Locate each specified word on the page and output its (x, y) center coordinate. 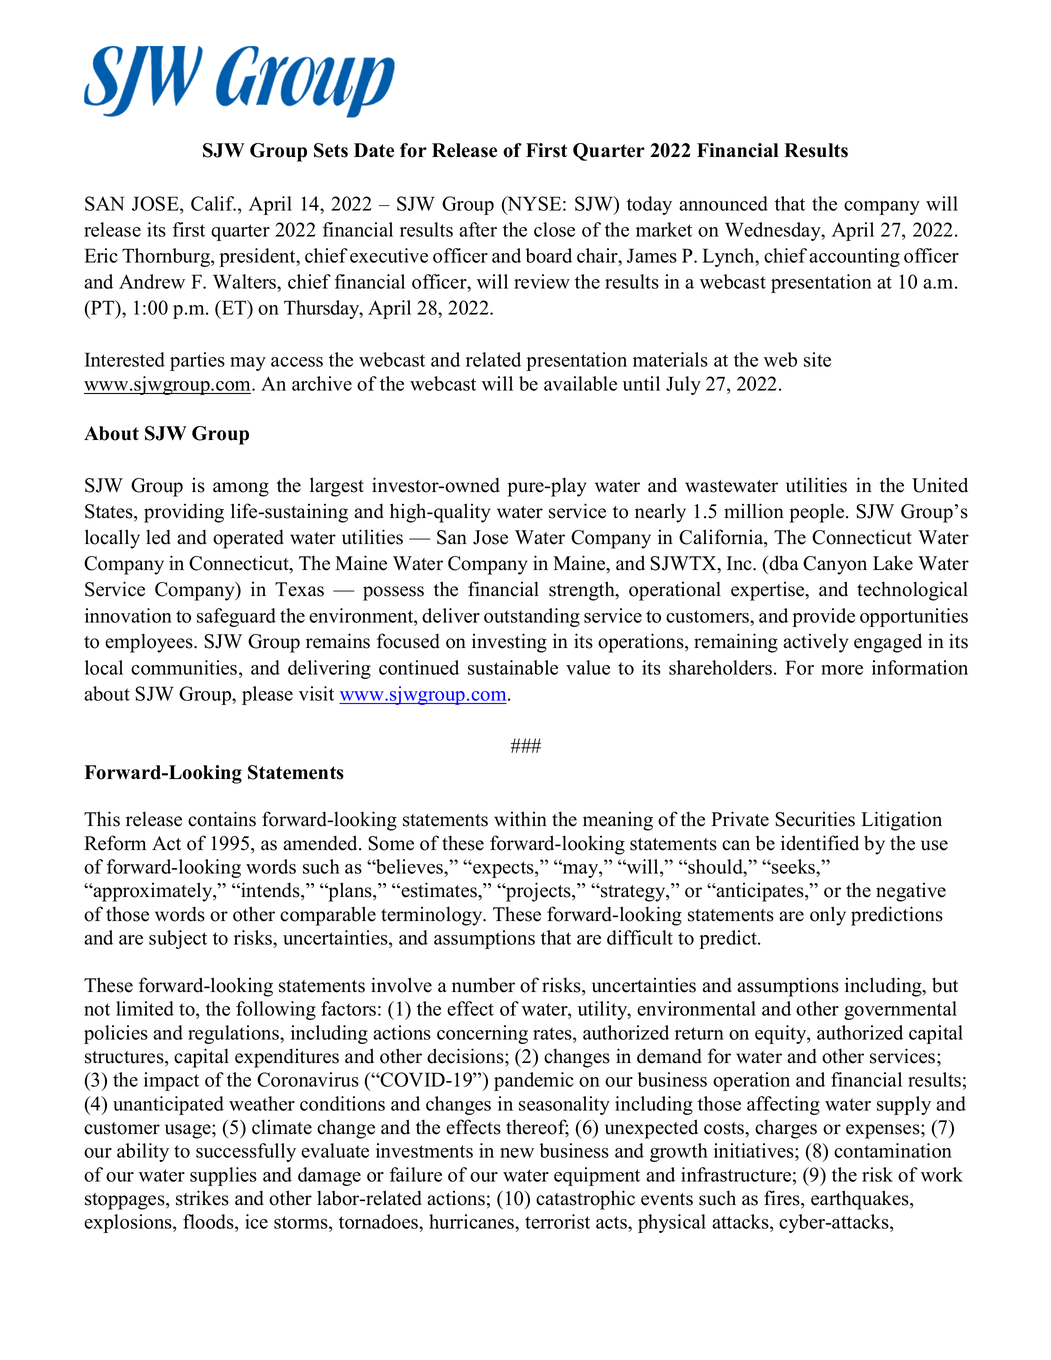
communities (185, 667)
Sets (331, 150)
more (842, 670)
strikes (202, 1198)
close (554, 229)
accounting (854, 257)
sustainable (513, 667)
